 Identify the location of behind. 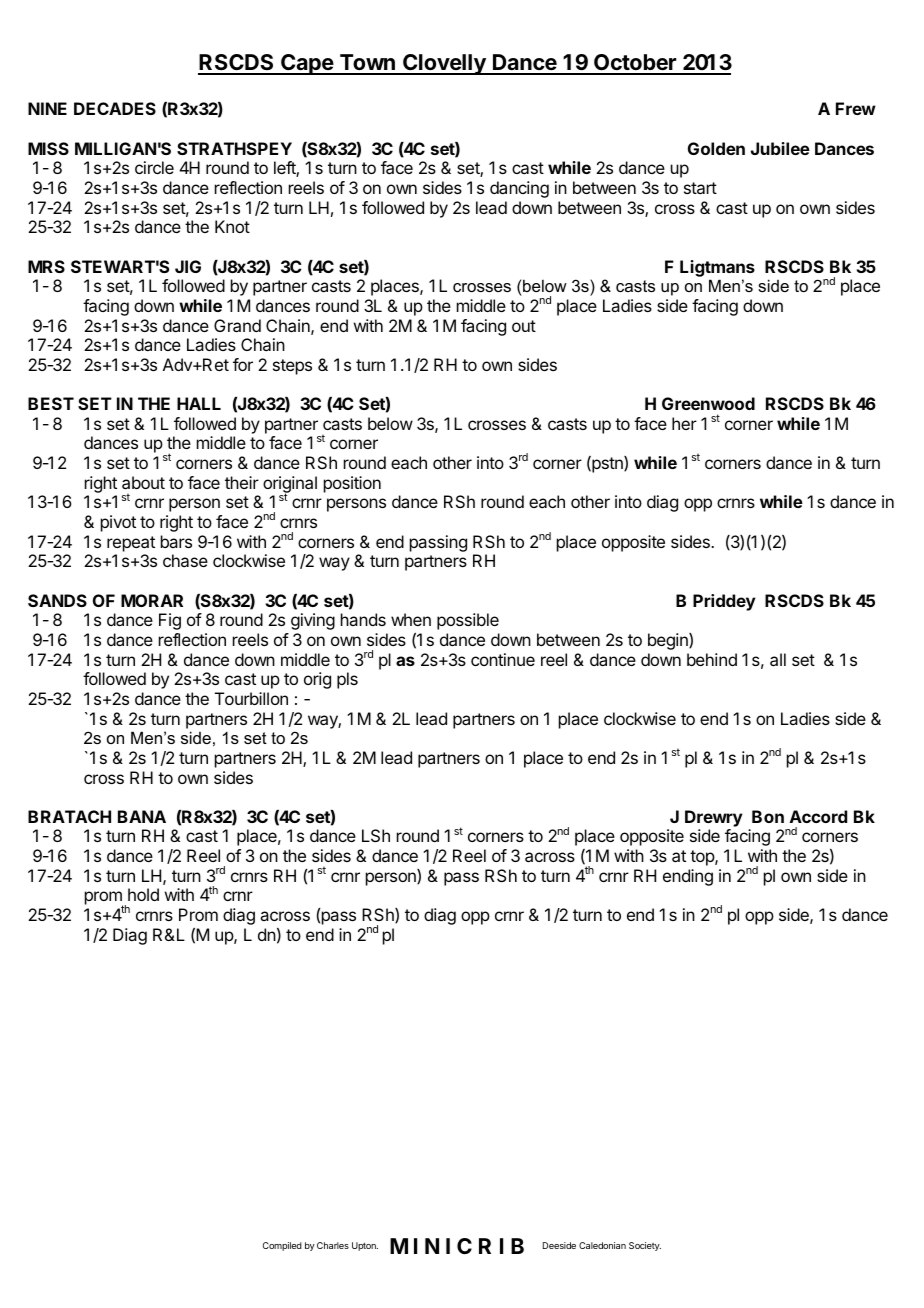
(712, 659).
